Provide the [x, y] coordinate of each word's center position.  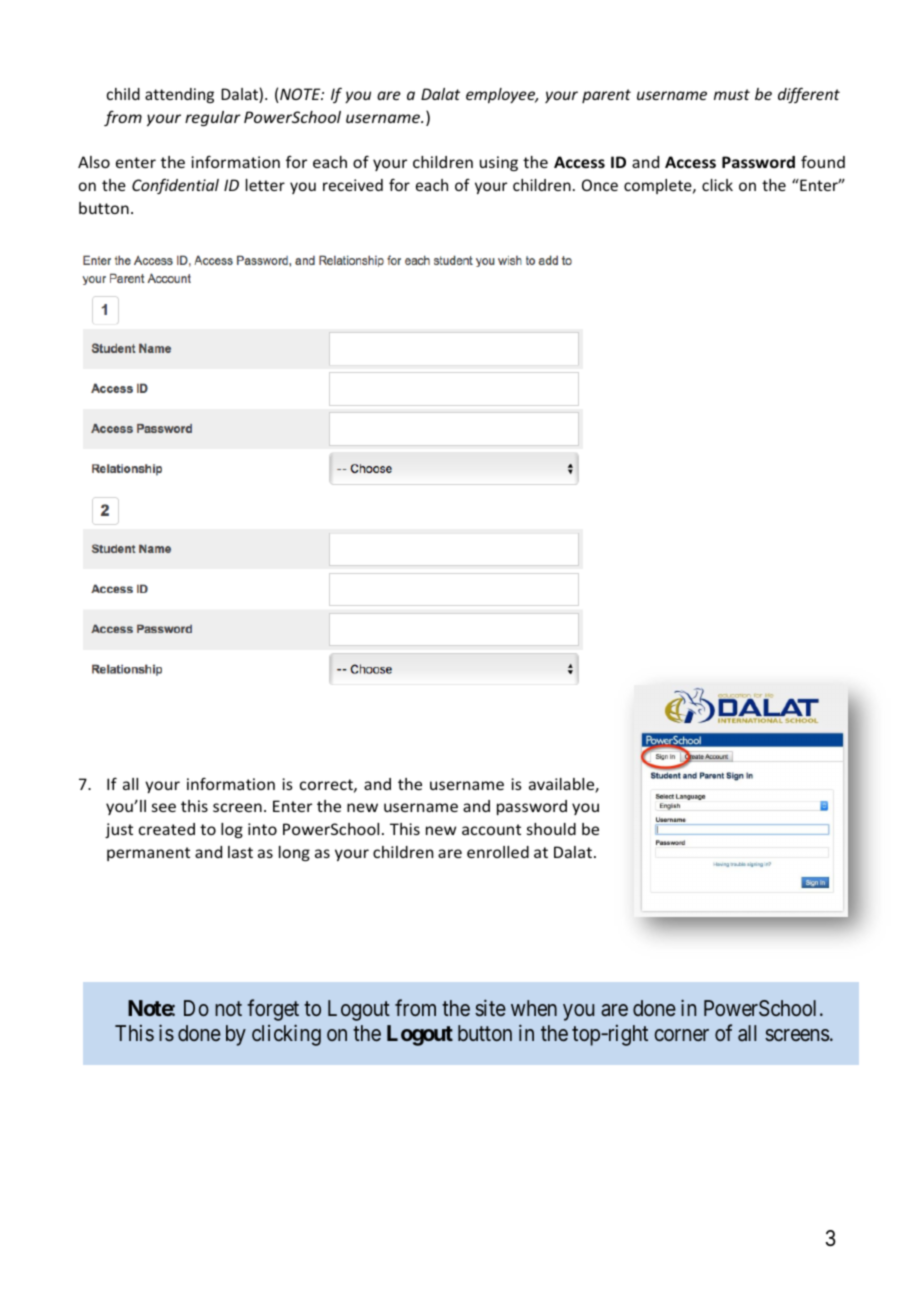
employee [502, 95]
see [164, 807]
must [732, 94]
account [491, 829]
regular [213, 118]
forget [273, 1010]
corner [682, 1035]
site [490, 1008]
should [551, 829]
